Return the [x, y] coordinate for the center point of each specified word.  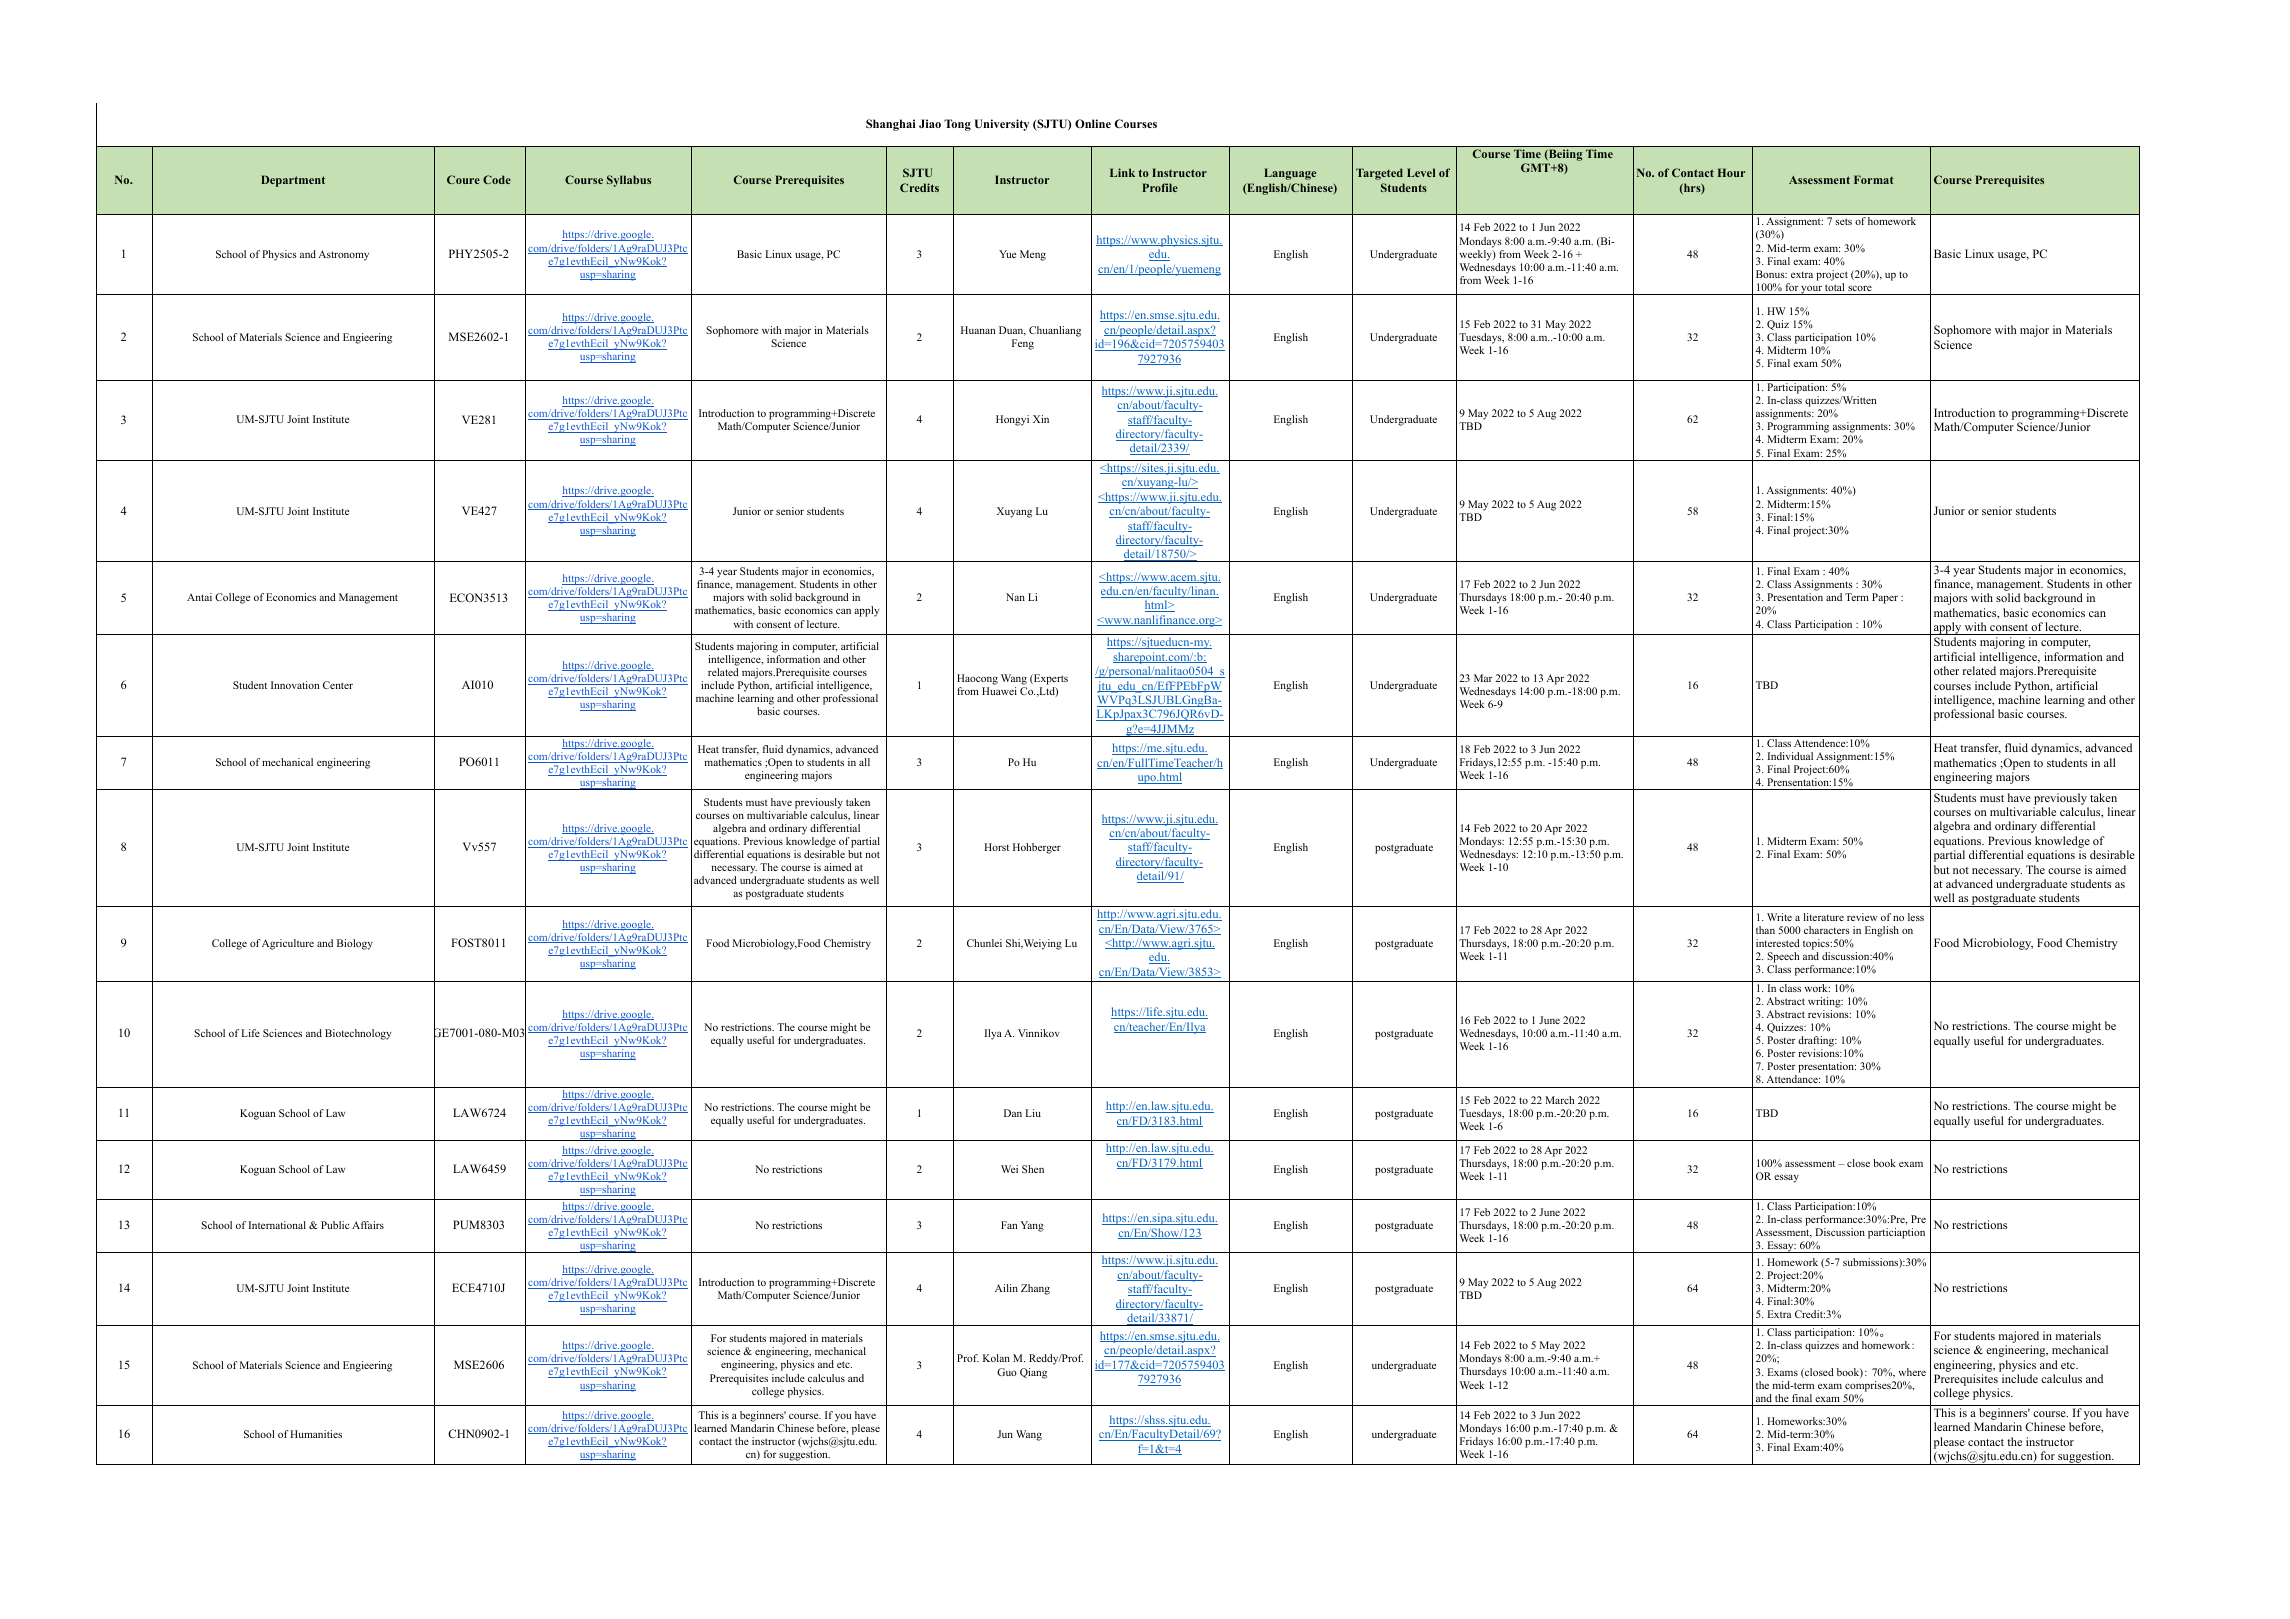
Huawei [999, 691]
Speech [1783, 957]
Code [497, 179]
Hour [1731, 172]
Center [338, 685]
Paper [1885, 598]
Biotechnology [358, 1034]
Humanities [316, 1434]
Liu [1033, 1113]
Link [1122, 172]
